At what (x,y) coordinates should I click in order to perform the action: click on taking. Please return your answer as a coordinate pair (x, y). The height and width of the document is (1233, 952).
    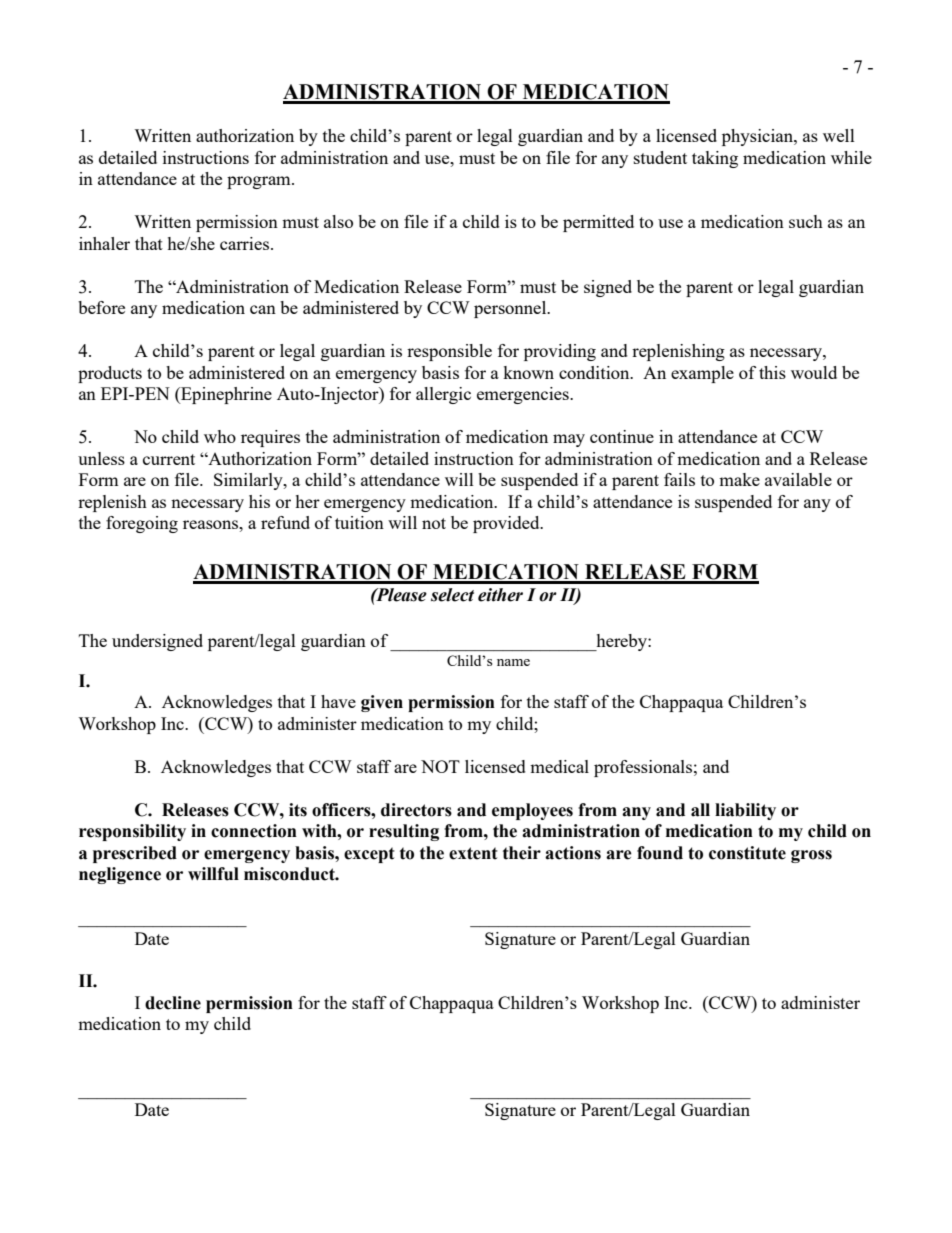
    Looking at the image, I should click on (715, 159).
